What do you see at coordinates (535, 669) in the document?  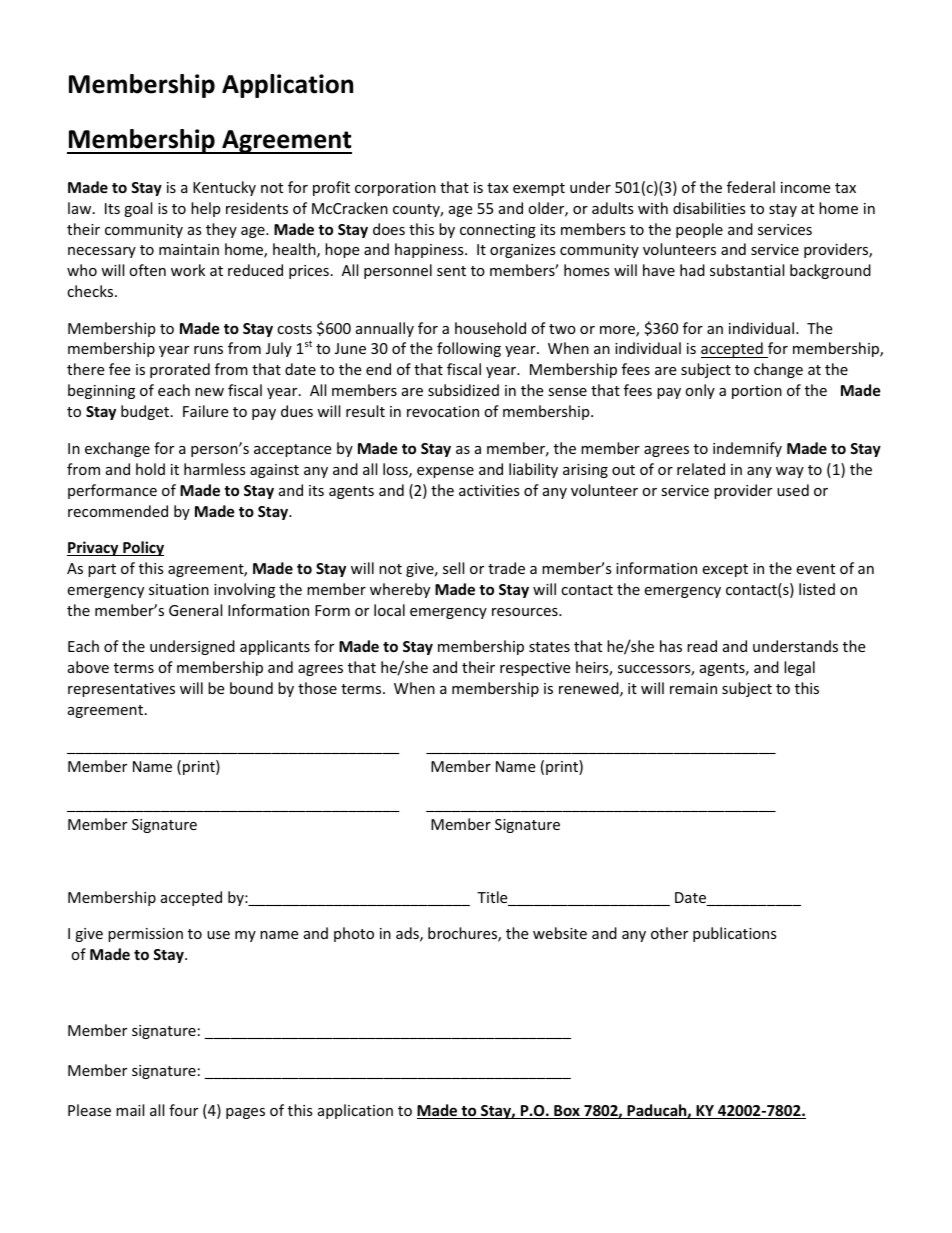 I see `respective` at bounding box center [535, 669].
